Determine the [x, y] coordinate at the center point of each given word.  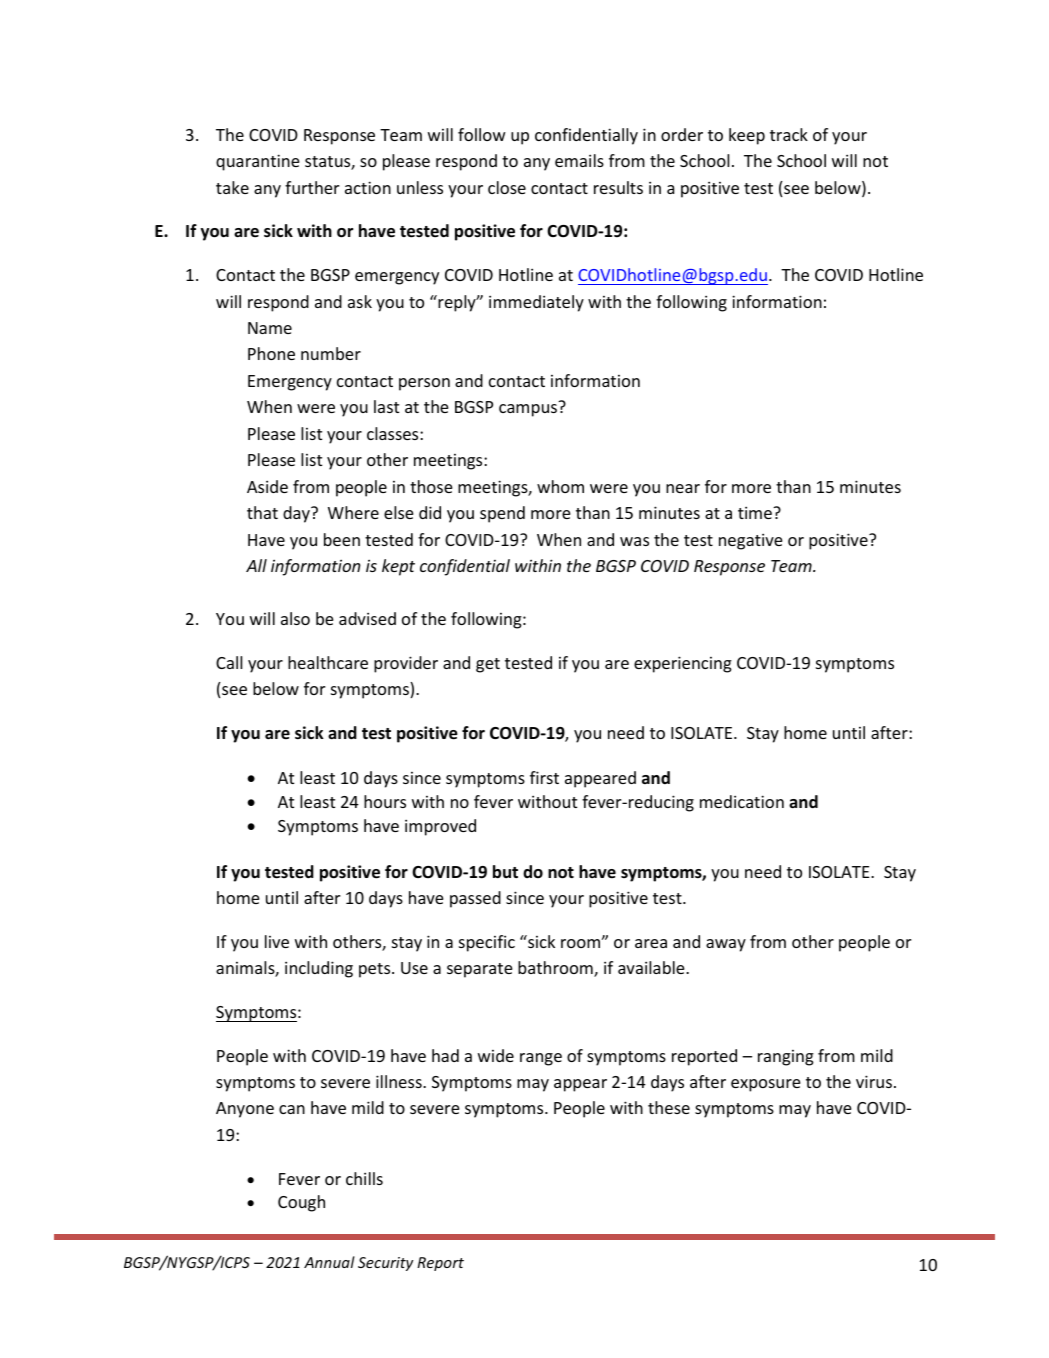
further [312, 187]
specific [487, 943]
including [319, 969]
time [756, 512]
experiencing [683, 664]
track [789, 134]
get [488, 665]
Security [385, 1264]
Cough [301, 1203]
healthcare [328, 662]
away [726, 945]
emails [579, 160]
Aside [267, 486]
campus [528, 410]
